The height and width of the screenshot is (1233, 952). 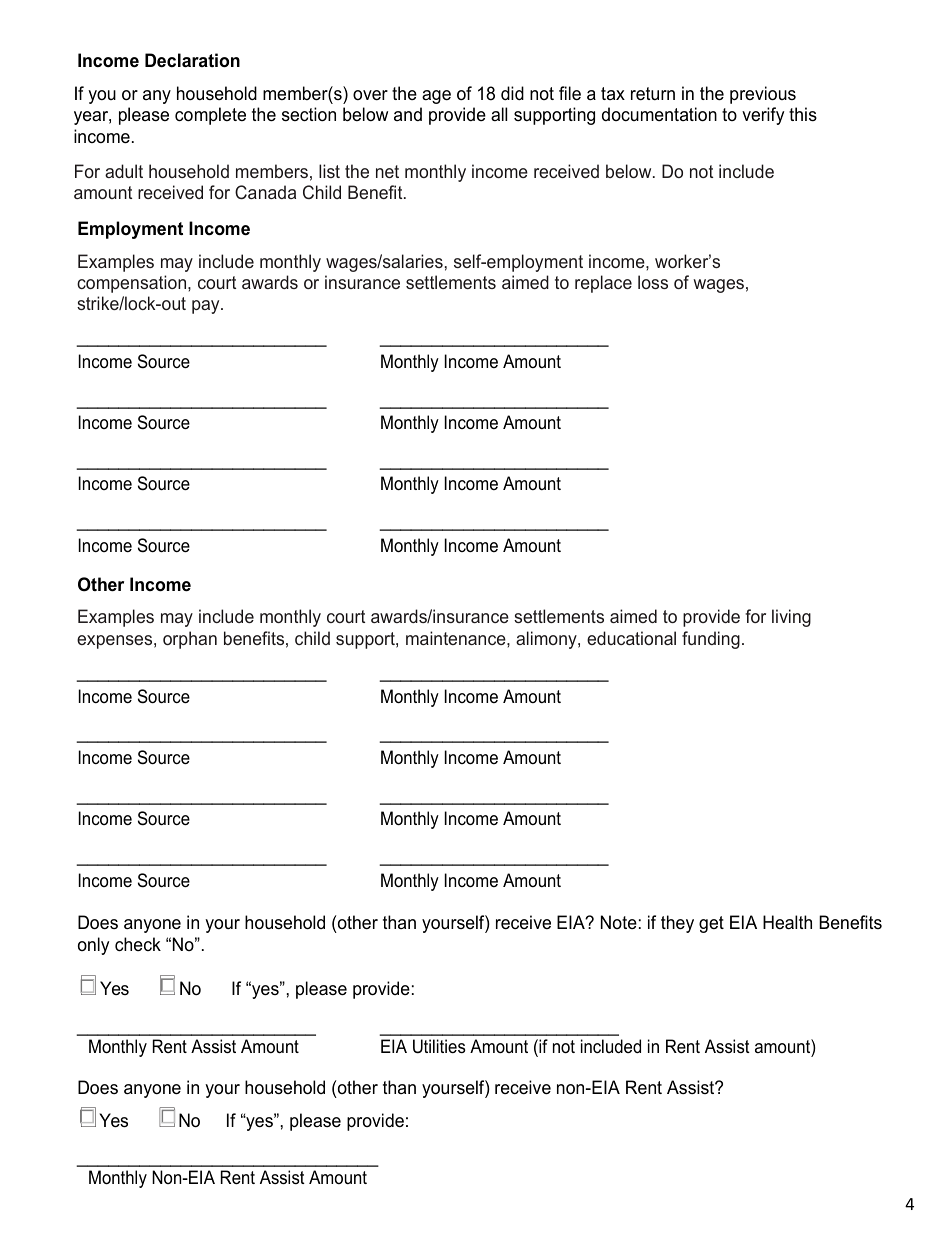 What do you see at coordinates (457, 638) in the screenshot?
I see `maintenance` at bounding box center [457, 638].
